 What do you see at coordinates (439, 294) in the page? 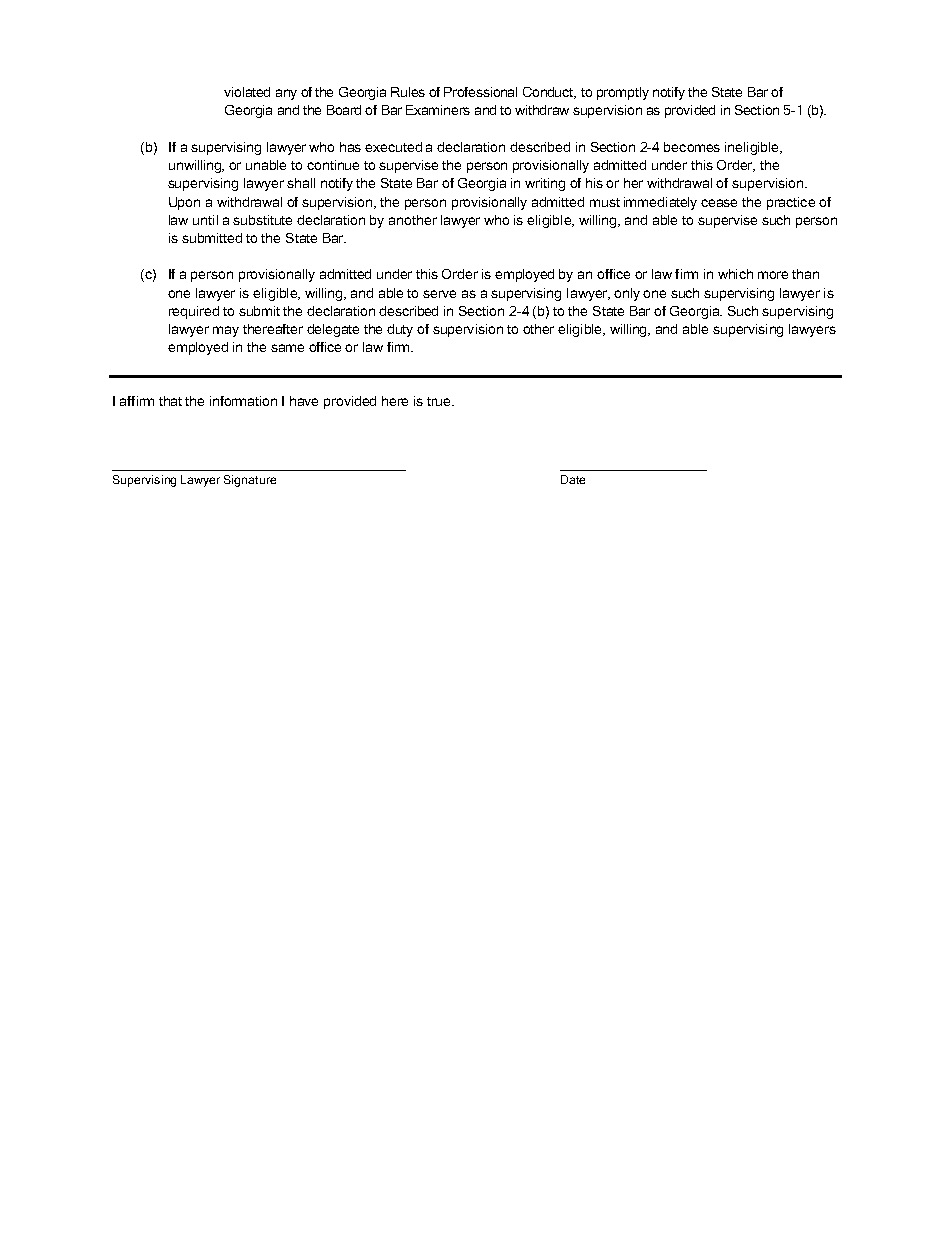
I see `serve` at bounding box center [439, 294].
